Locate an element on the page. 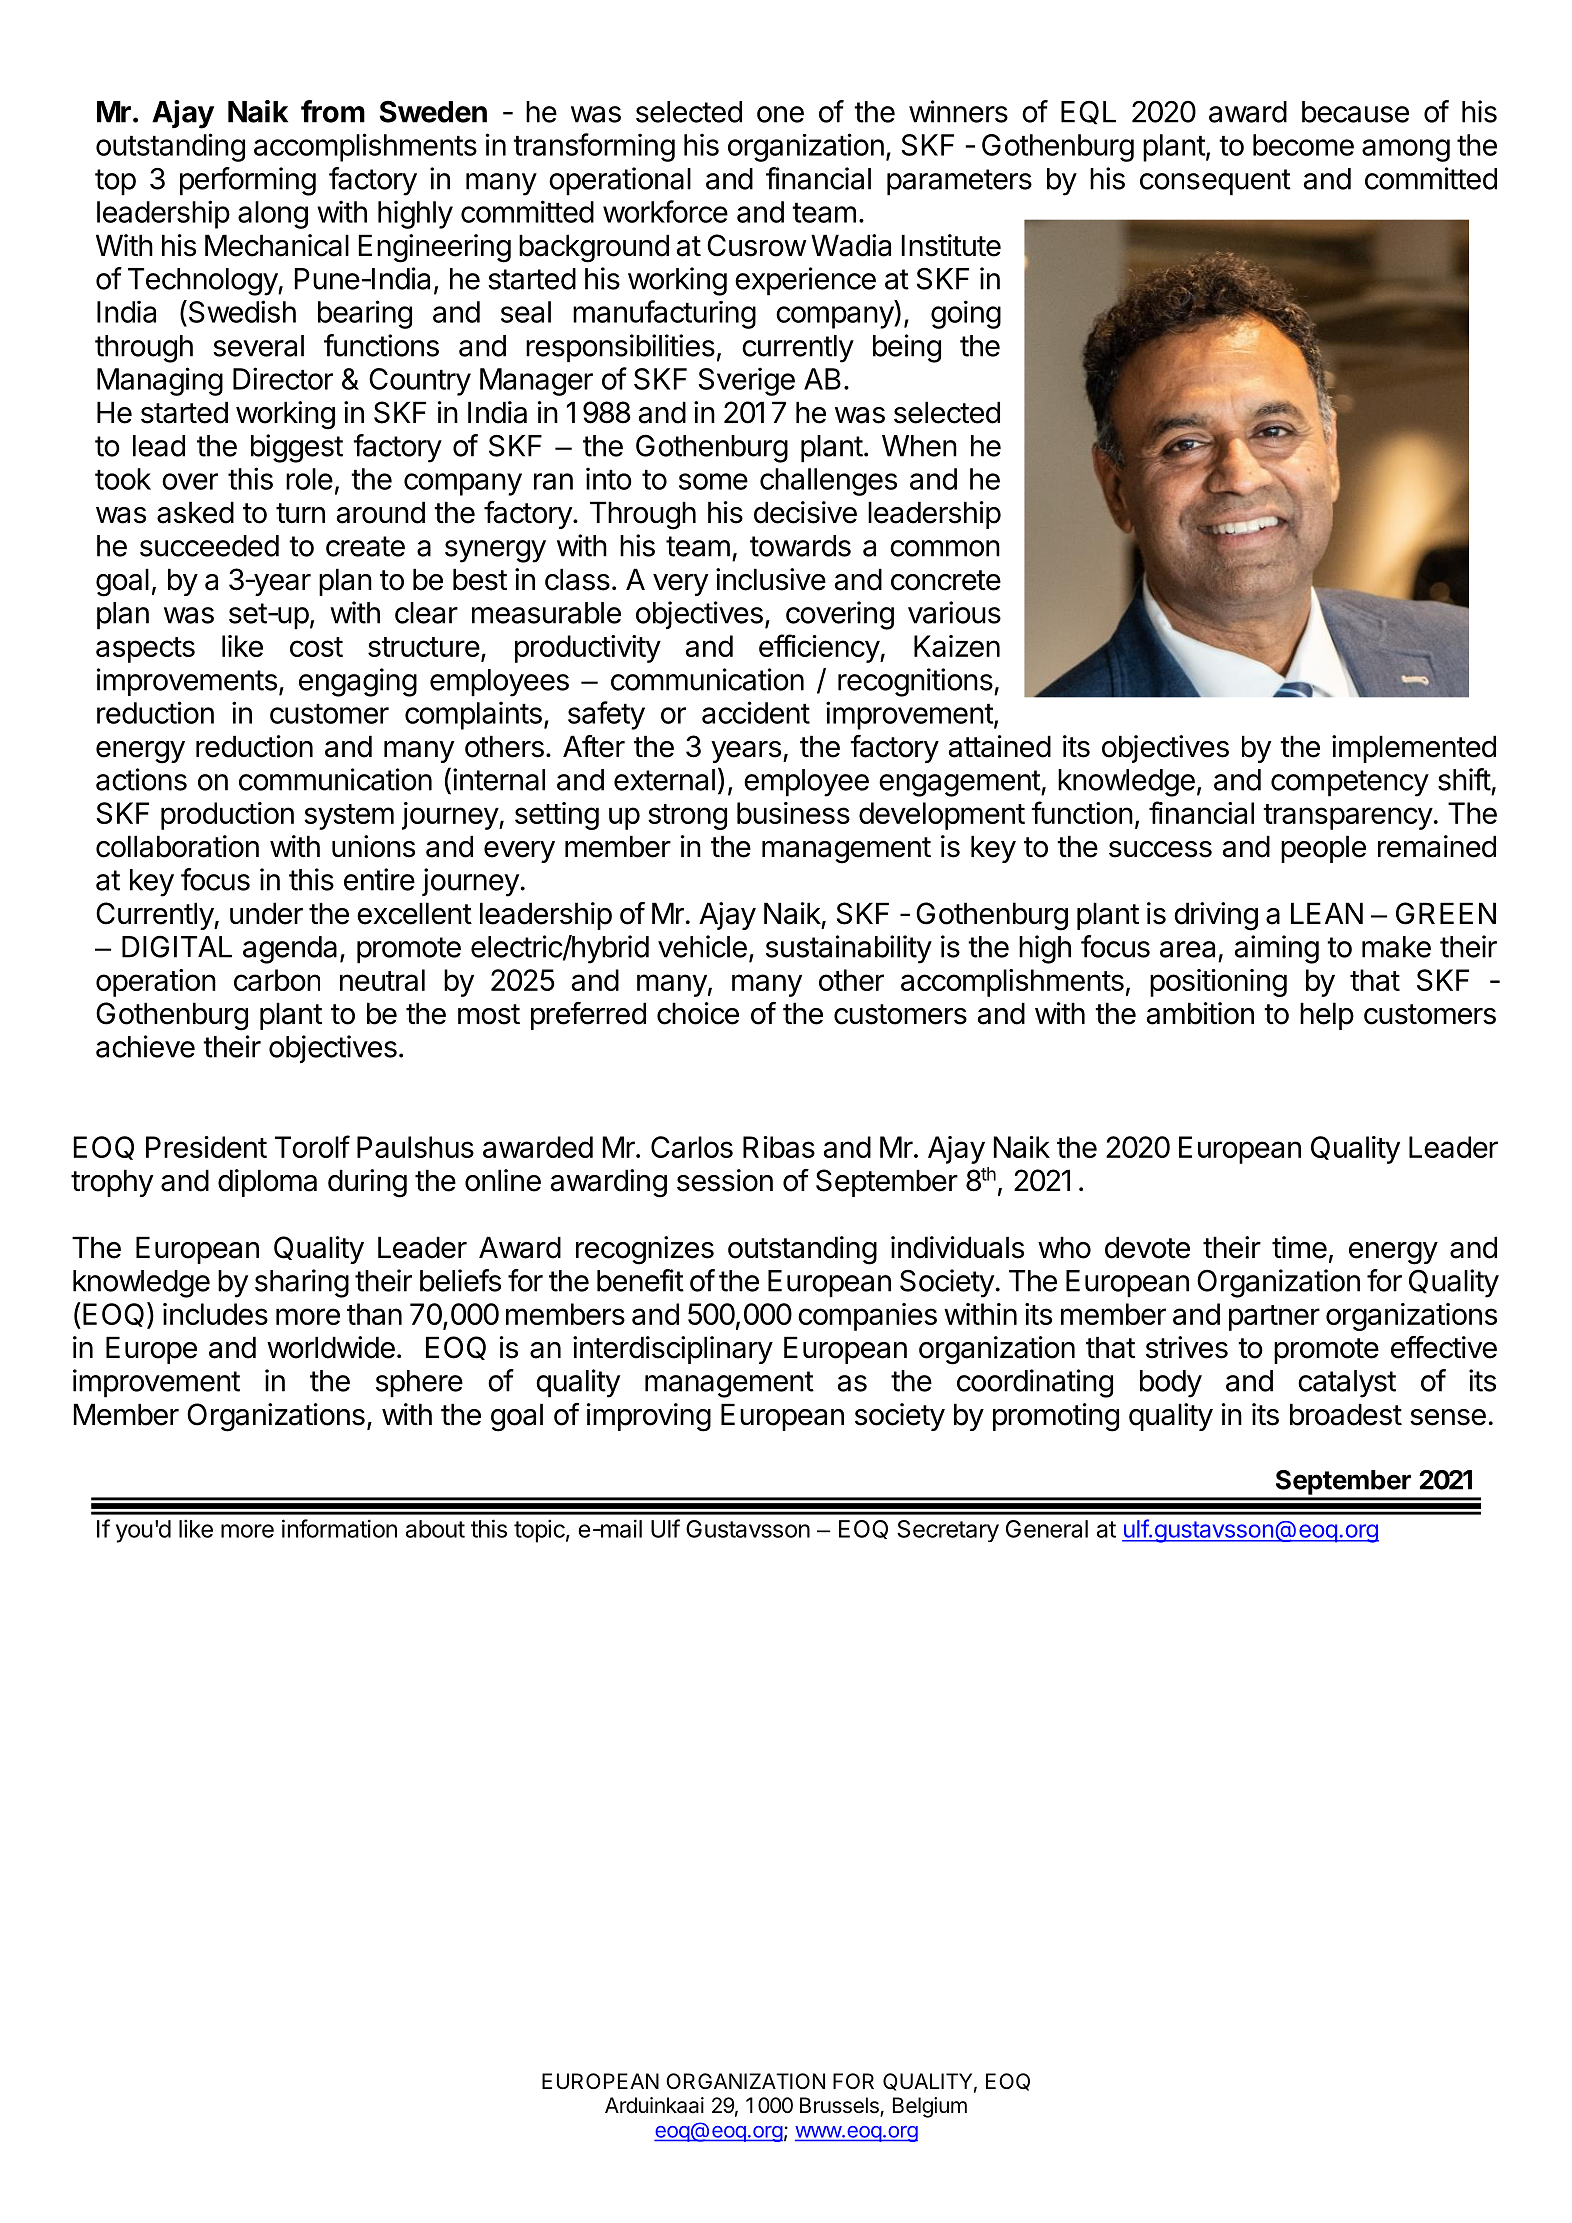  companies is located at coordinates (867, 1317).
